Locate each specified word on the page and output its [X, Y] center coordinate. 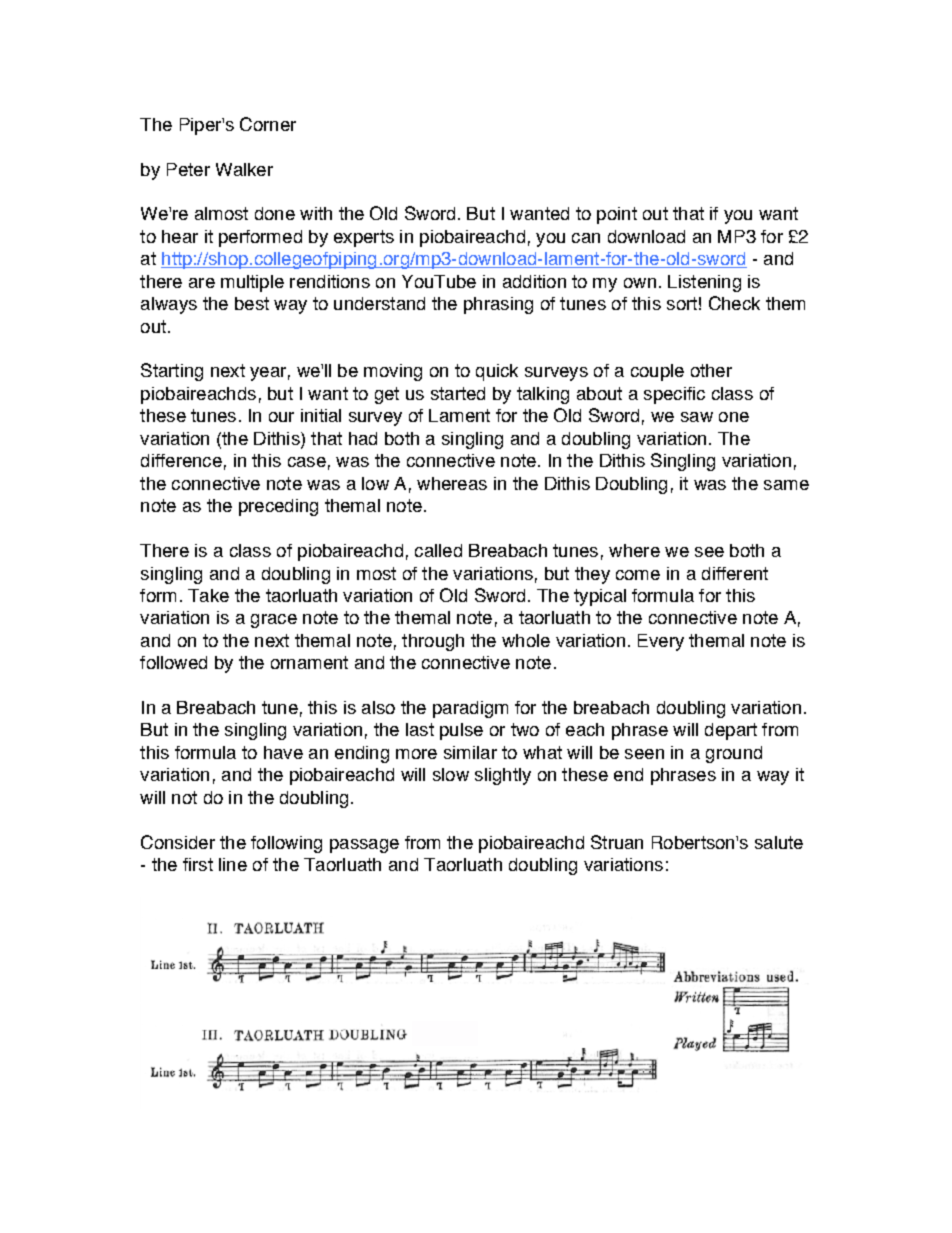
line [233, 864]
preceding [278, 507]
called [438, 550]
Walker [244, 169]
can [586, 238]
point [617, 215]
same [786, 485]
